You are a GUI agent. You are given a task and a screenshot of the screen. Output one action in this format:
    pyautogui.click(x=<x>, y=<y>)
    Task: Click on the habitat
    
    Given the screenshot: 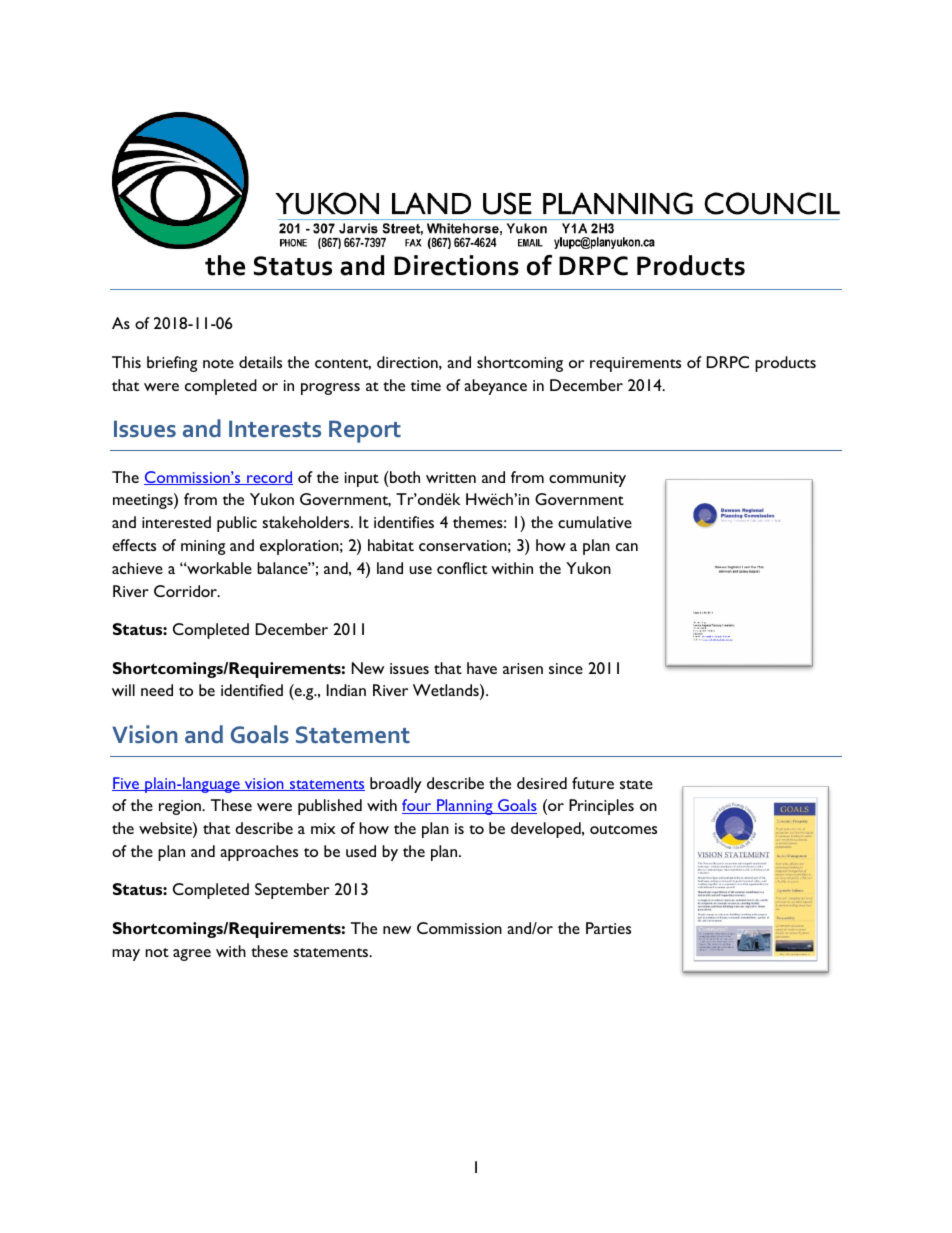 What is the action you would take?
    pyautogui.click(x=391, y=545)
